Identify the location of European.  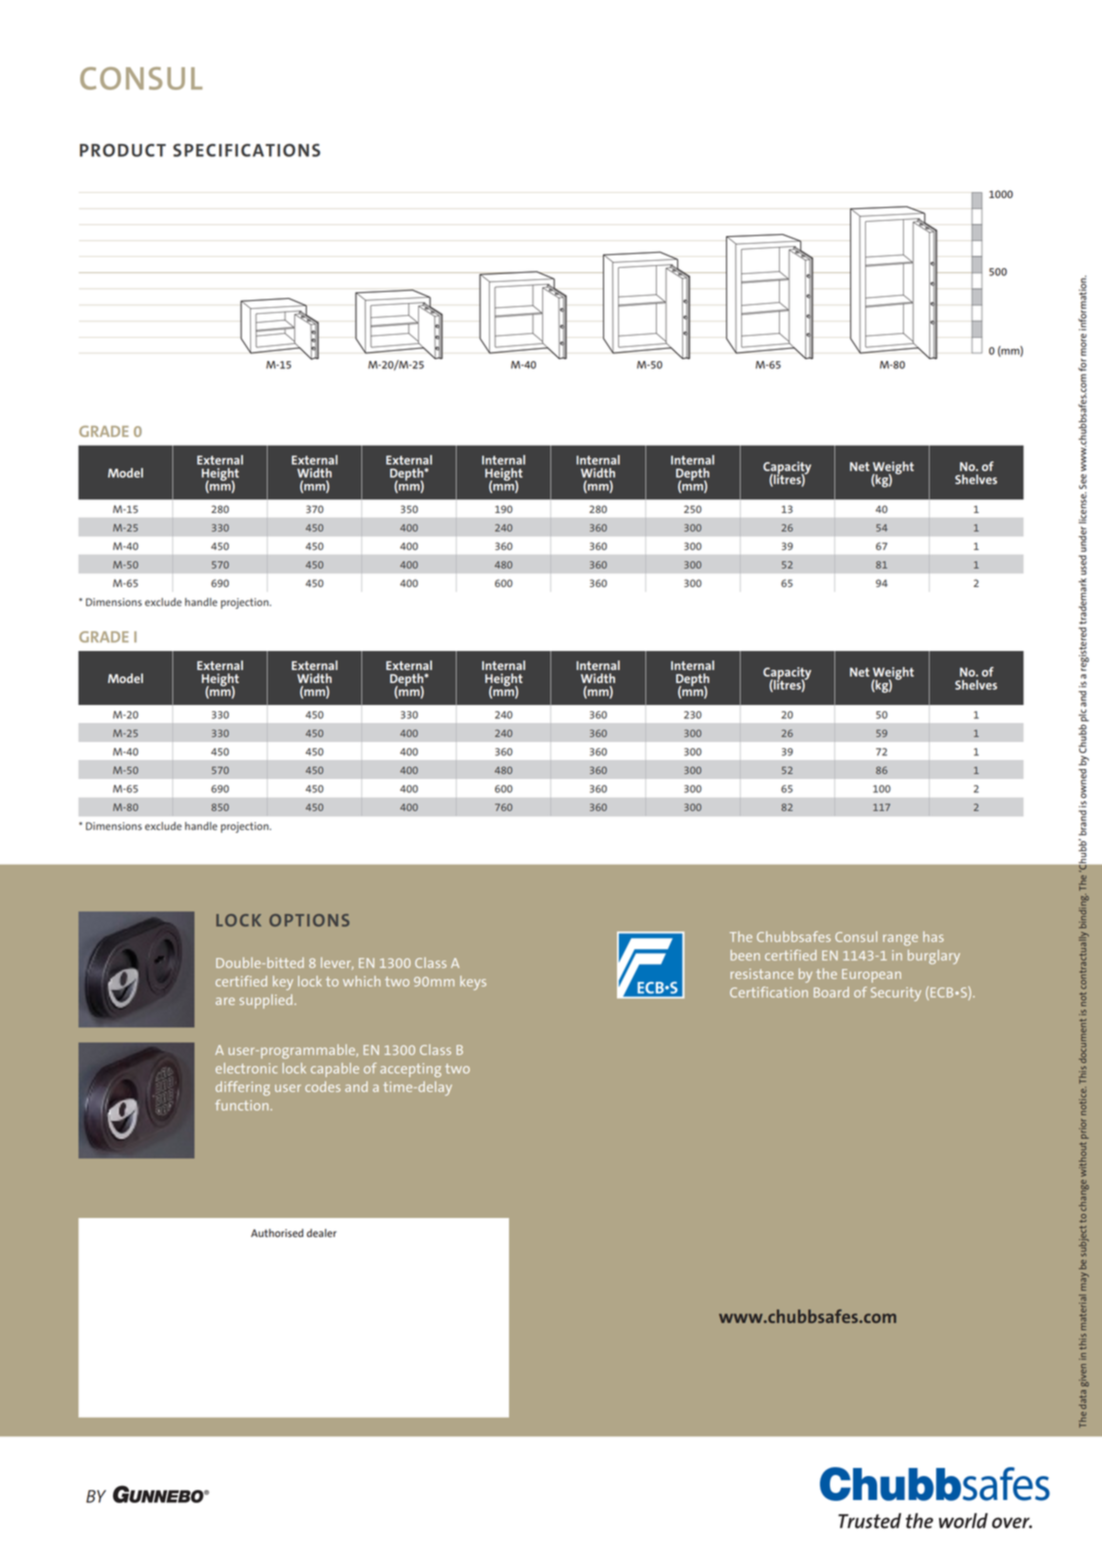
(871, 976).
